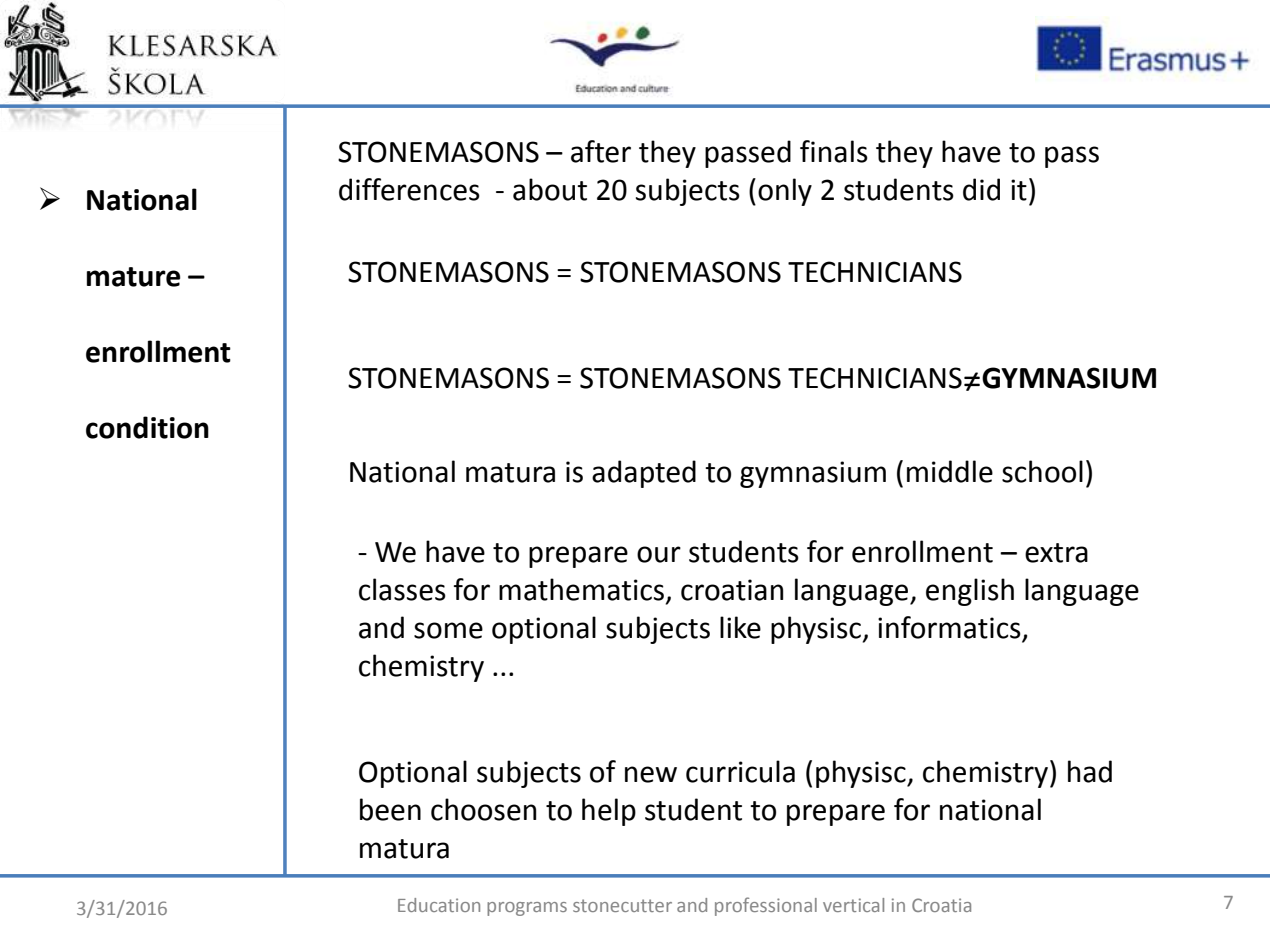 This screenshot has height=952, width=1270. What do you see at coordinates (601, 151) in the screenshot?
I see `after` at bounding box center [601, 151].
